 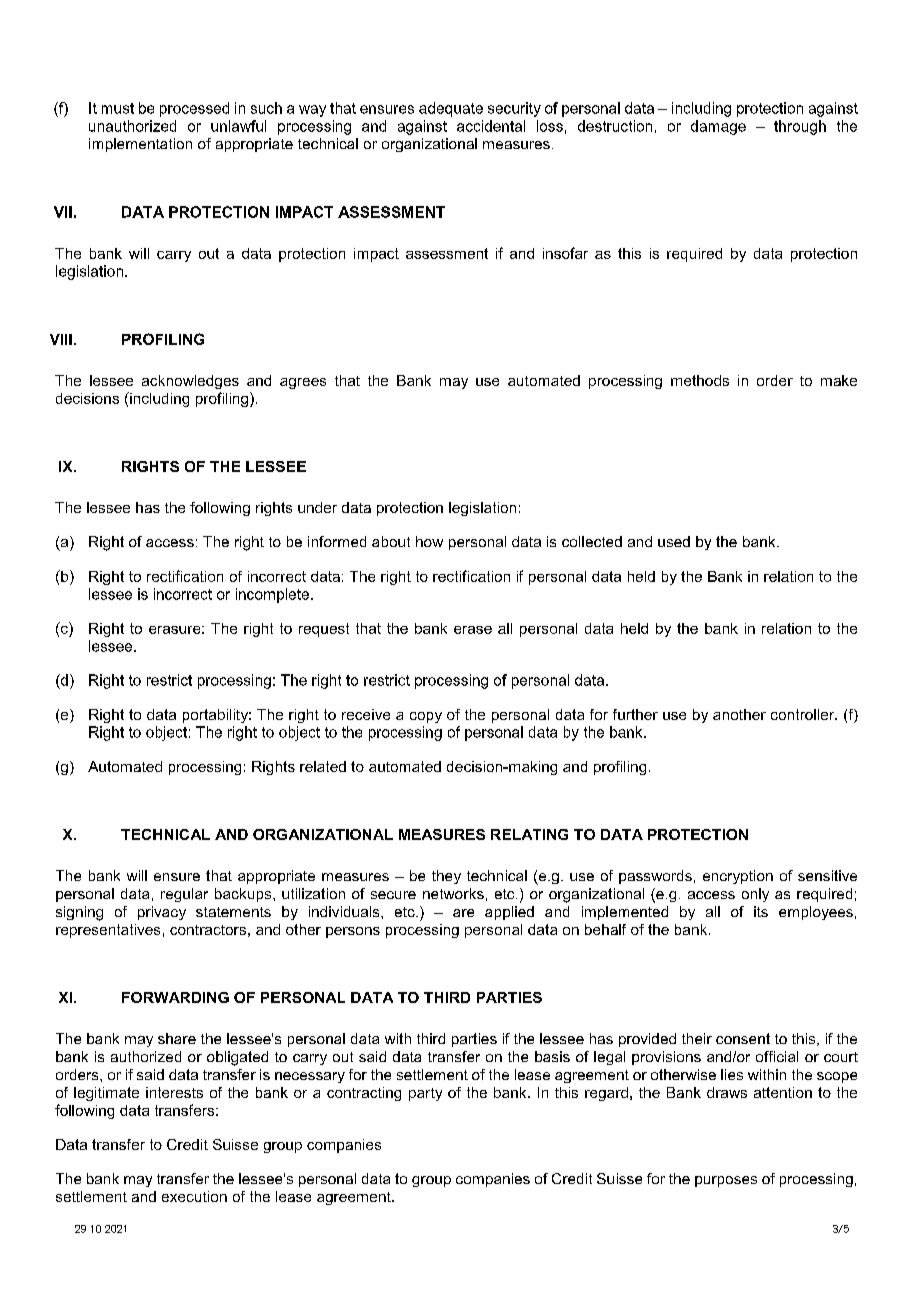 I want to click on erase, so click(x=473, y=630).
